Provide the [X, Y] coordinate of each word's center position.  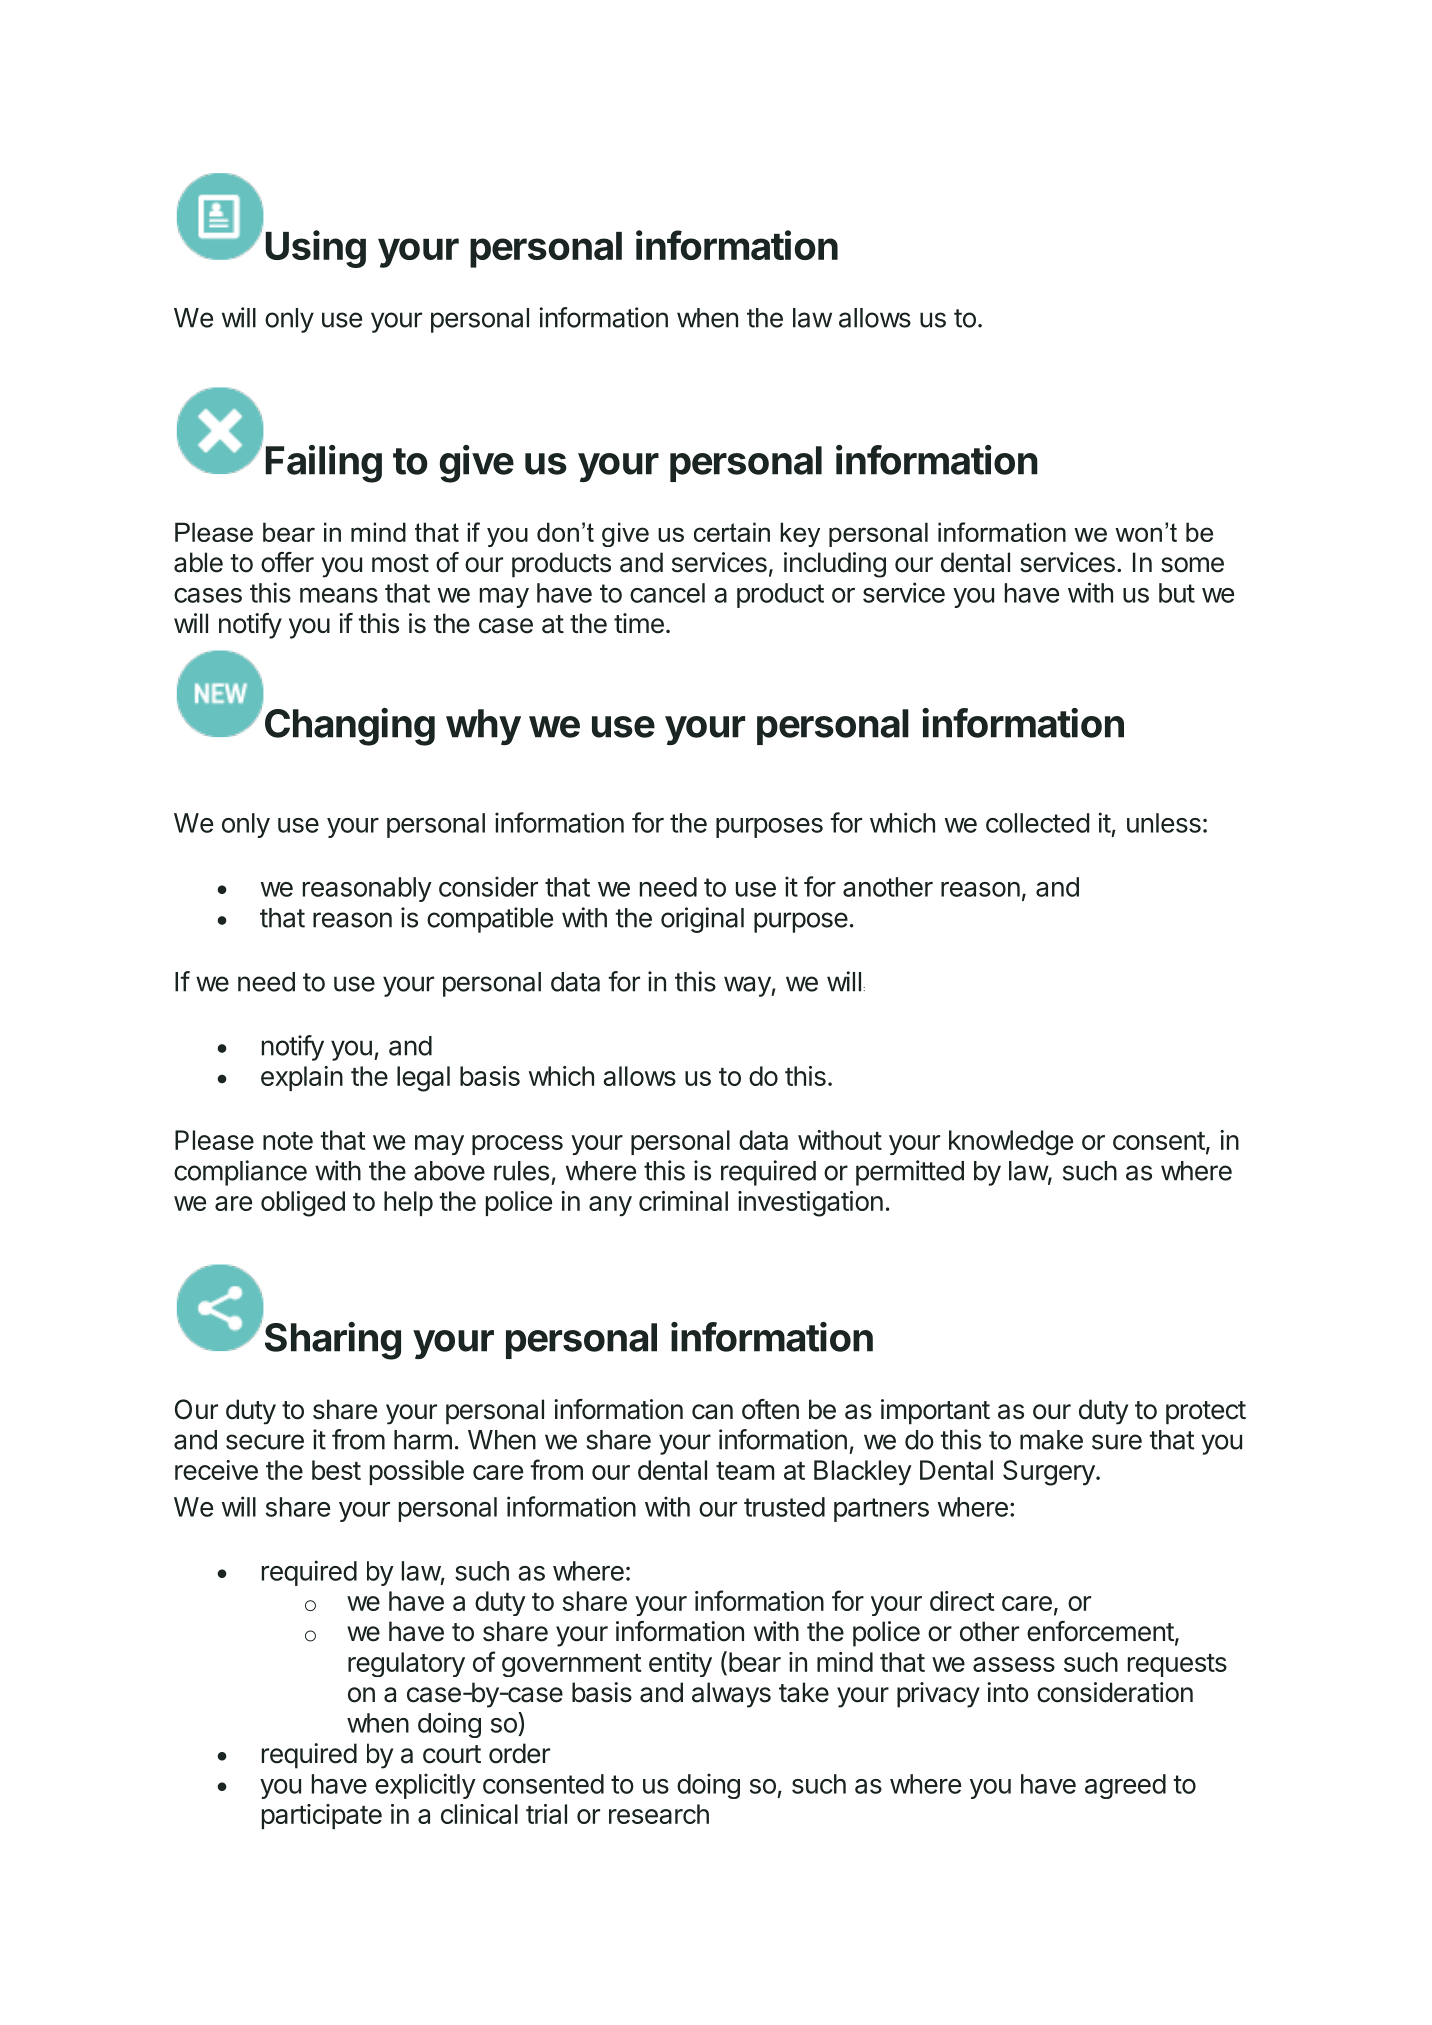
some [1192, 565]
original [702, 920]
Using [316, 249]
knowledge [1011, 1143]
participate [322, 1816]
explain [302, 1078]
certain [732, 532]
